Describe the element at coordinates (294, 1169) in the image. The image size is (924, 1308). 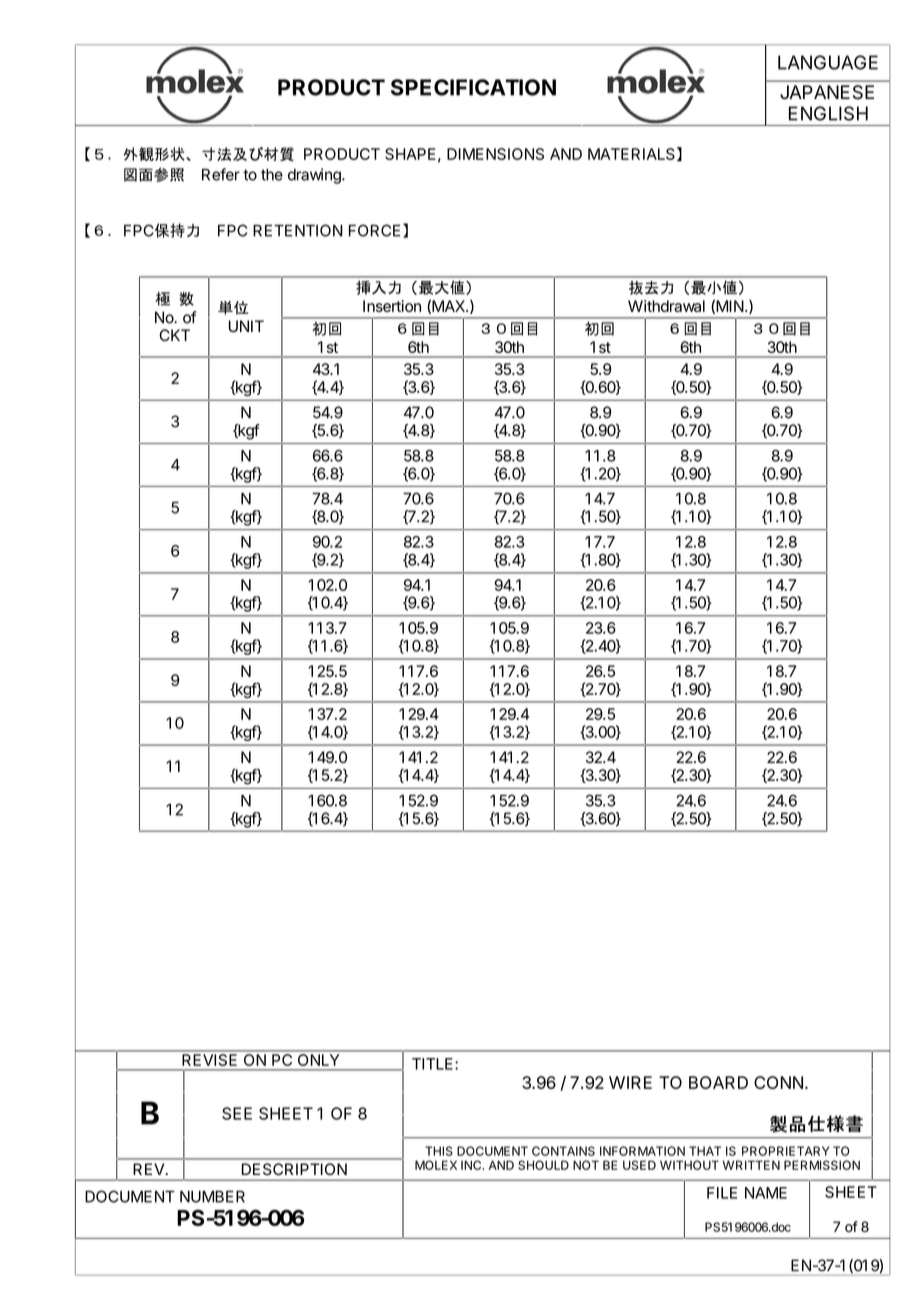
I see `DESCRIPTION` at that location.
